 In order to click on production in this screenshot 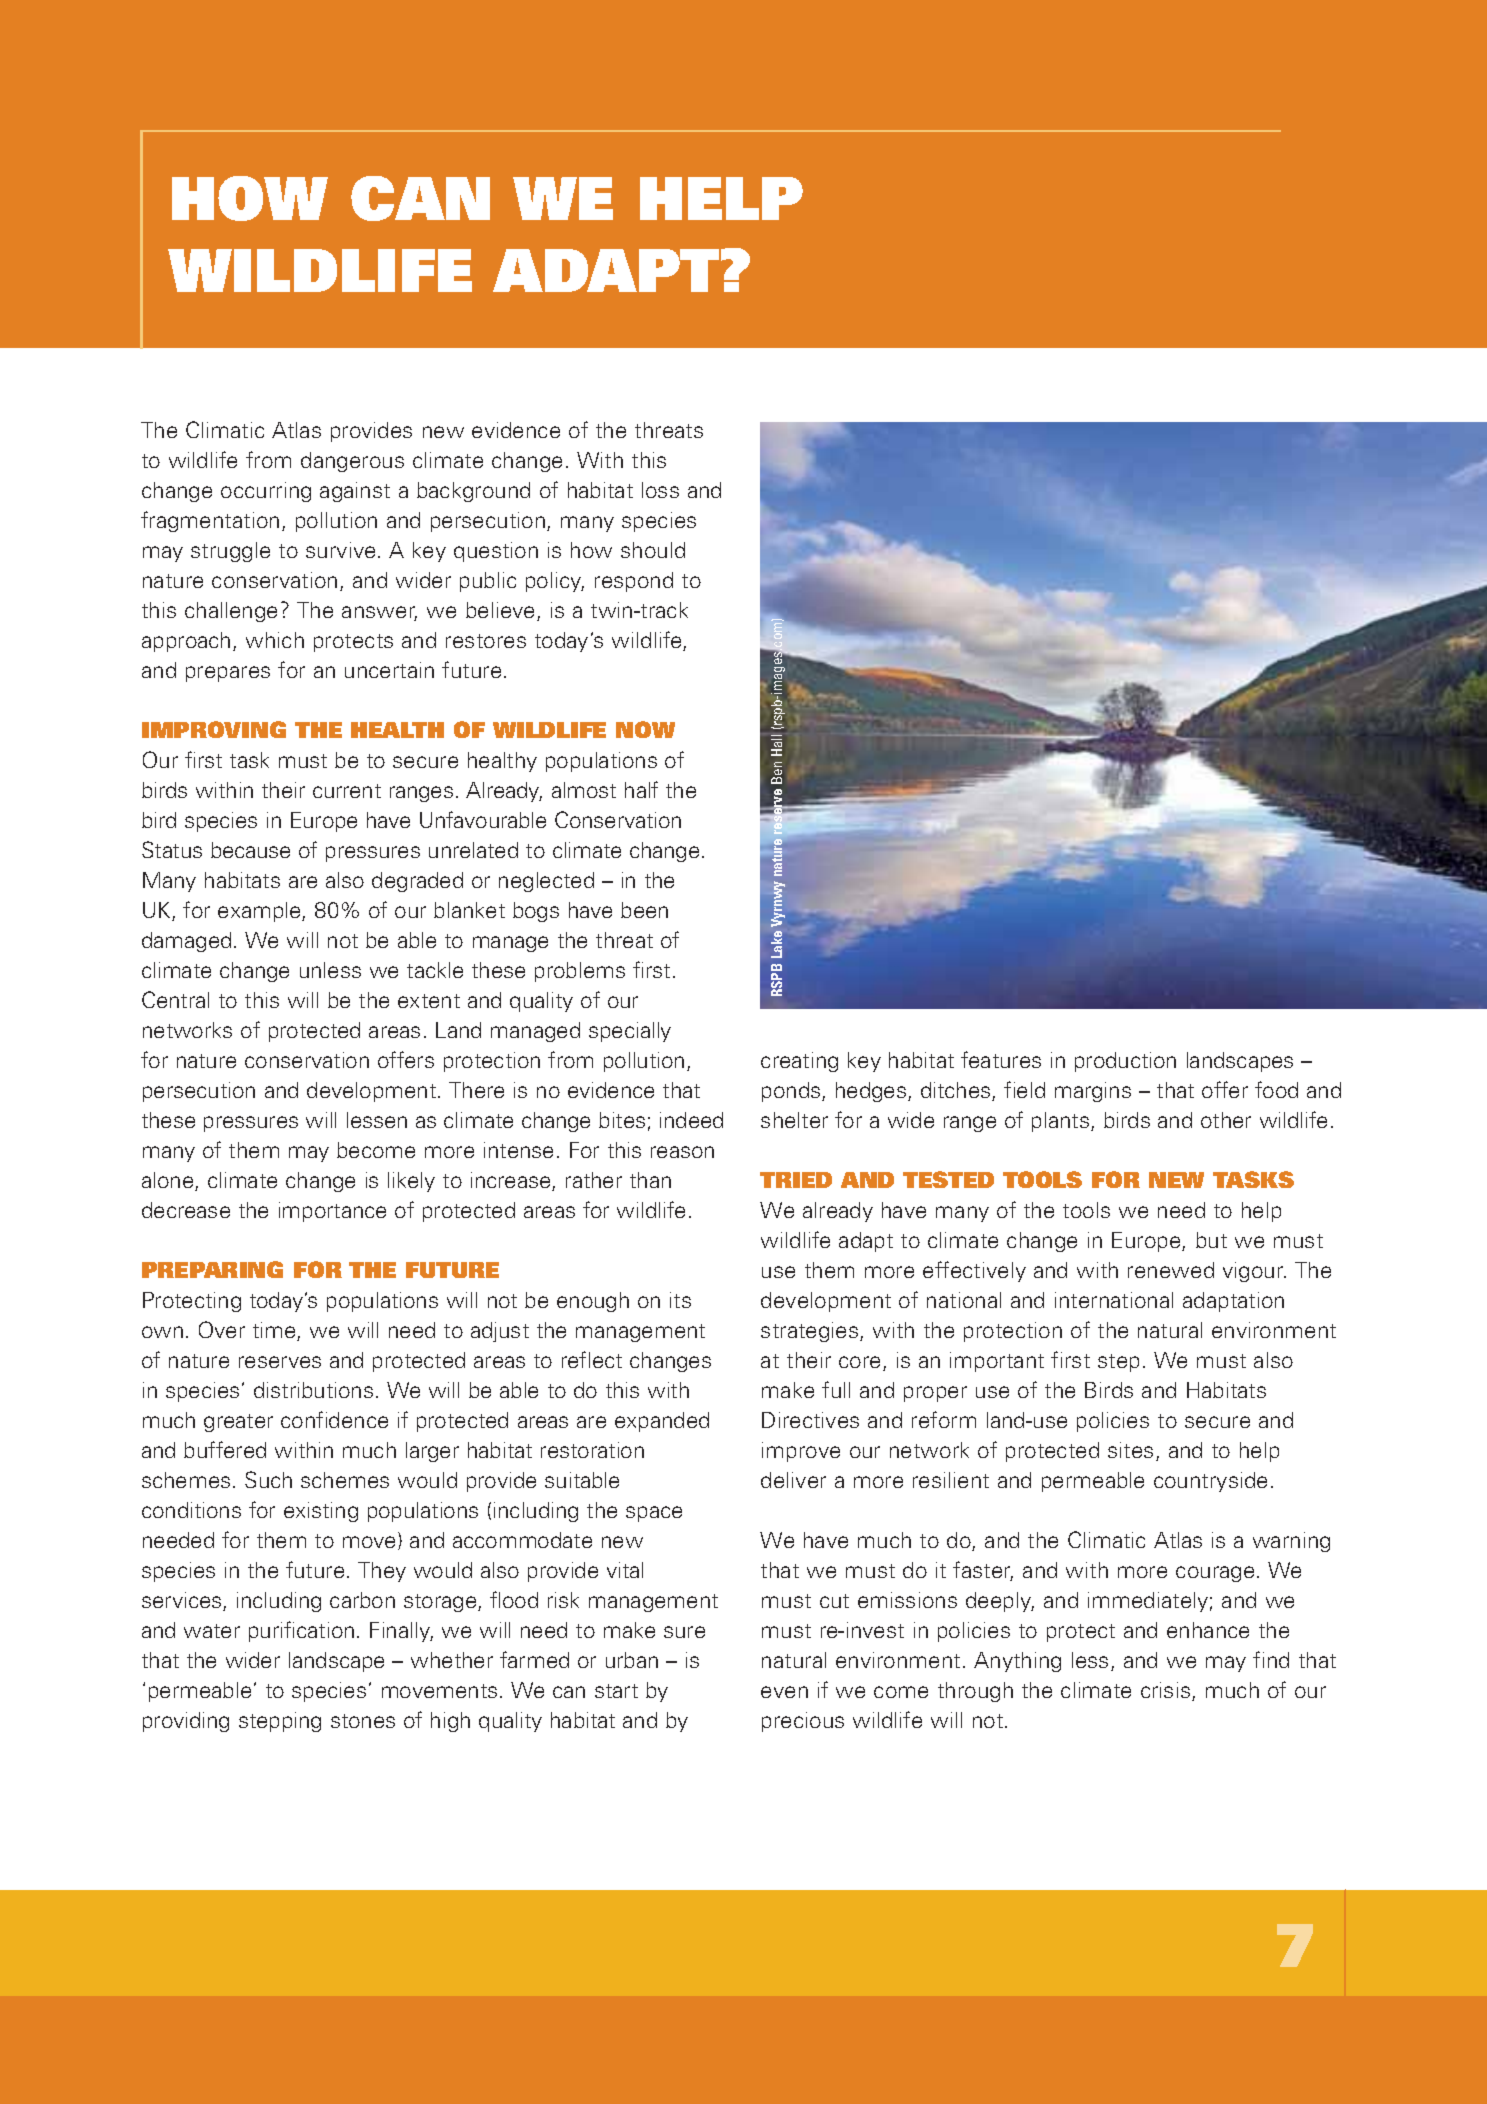, I will do `click(1125, 1062)`.
